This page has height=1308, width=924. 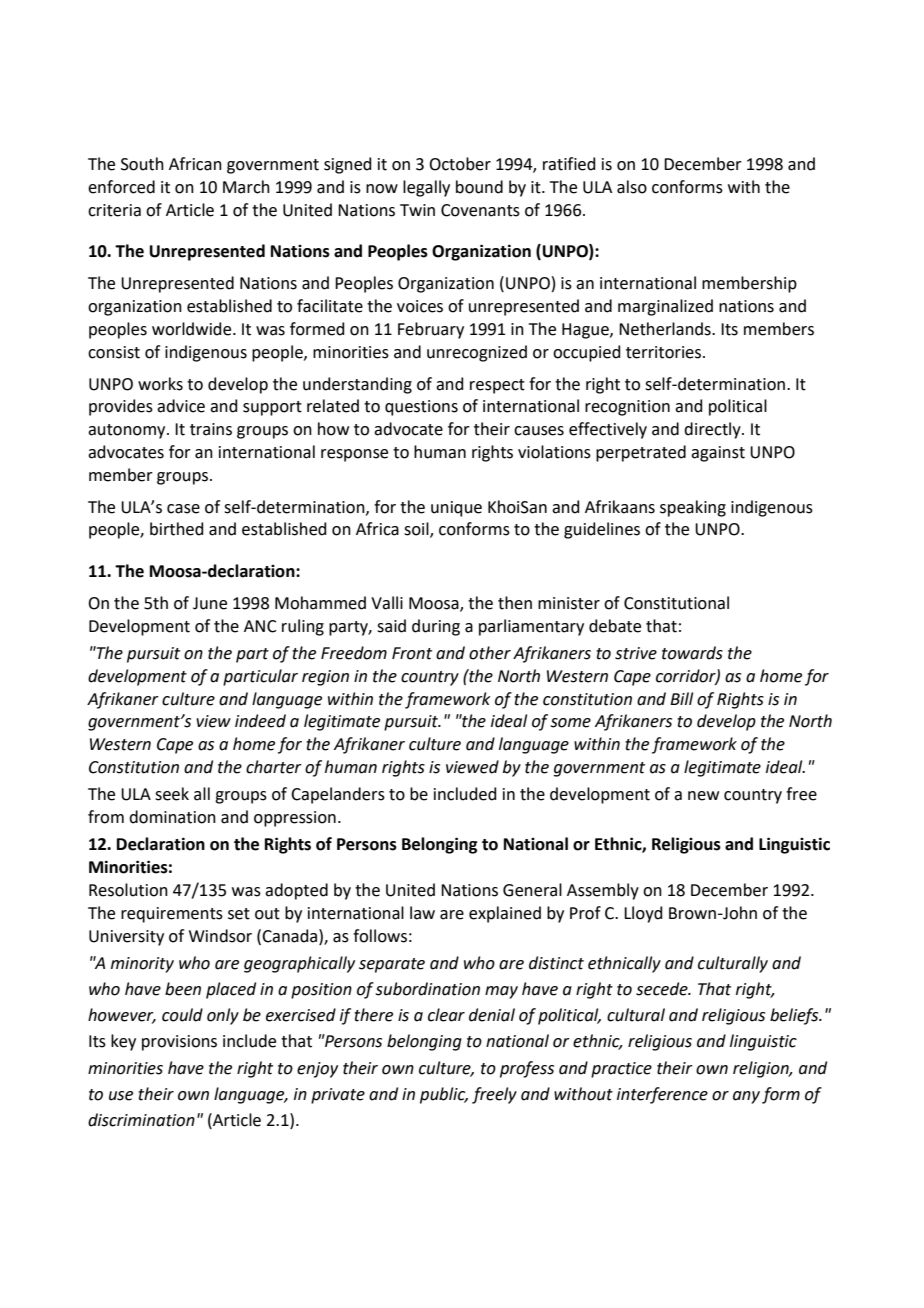 I want to click on case, so click(x=183, y=509).
